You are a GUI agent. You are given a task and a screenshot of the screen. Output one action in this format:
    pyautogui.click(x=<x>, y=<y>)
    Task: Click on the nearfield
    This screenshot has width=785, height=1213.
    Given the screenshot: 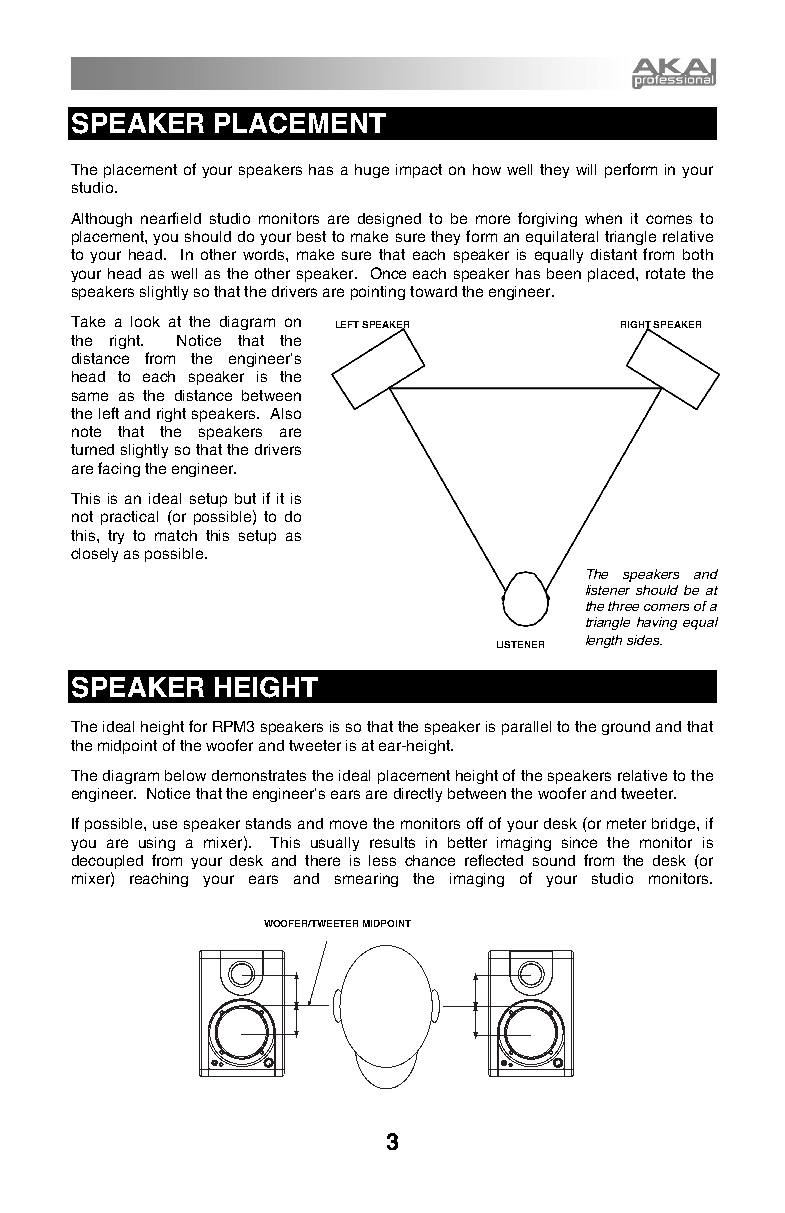 What is the action you would take?
    pyautogui.click(x=171, y=218)
